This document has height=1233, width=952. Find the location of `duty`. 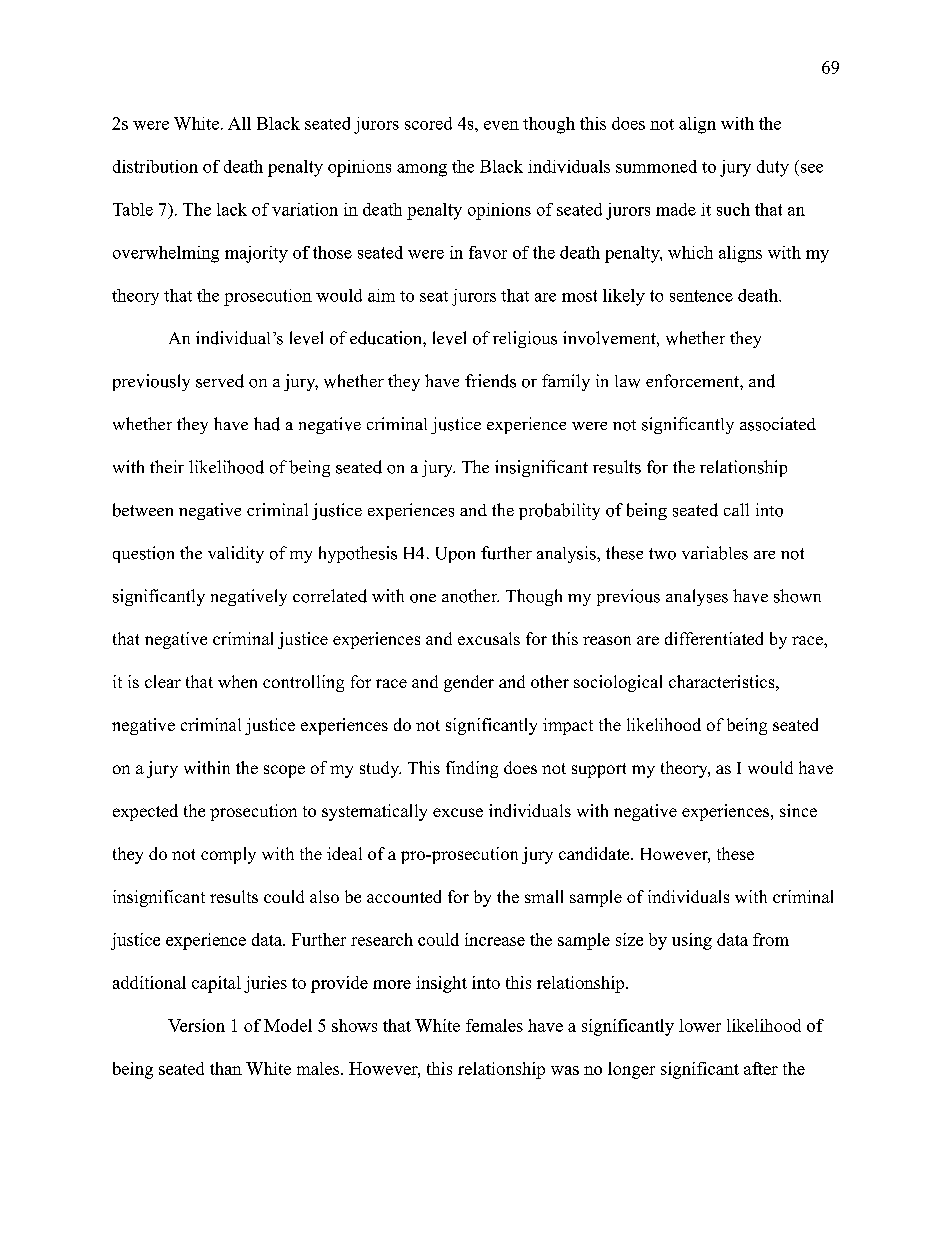

duty is located at coordinates (773, 168).
